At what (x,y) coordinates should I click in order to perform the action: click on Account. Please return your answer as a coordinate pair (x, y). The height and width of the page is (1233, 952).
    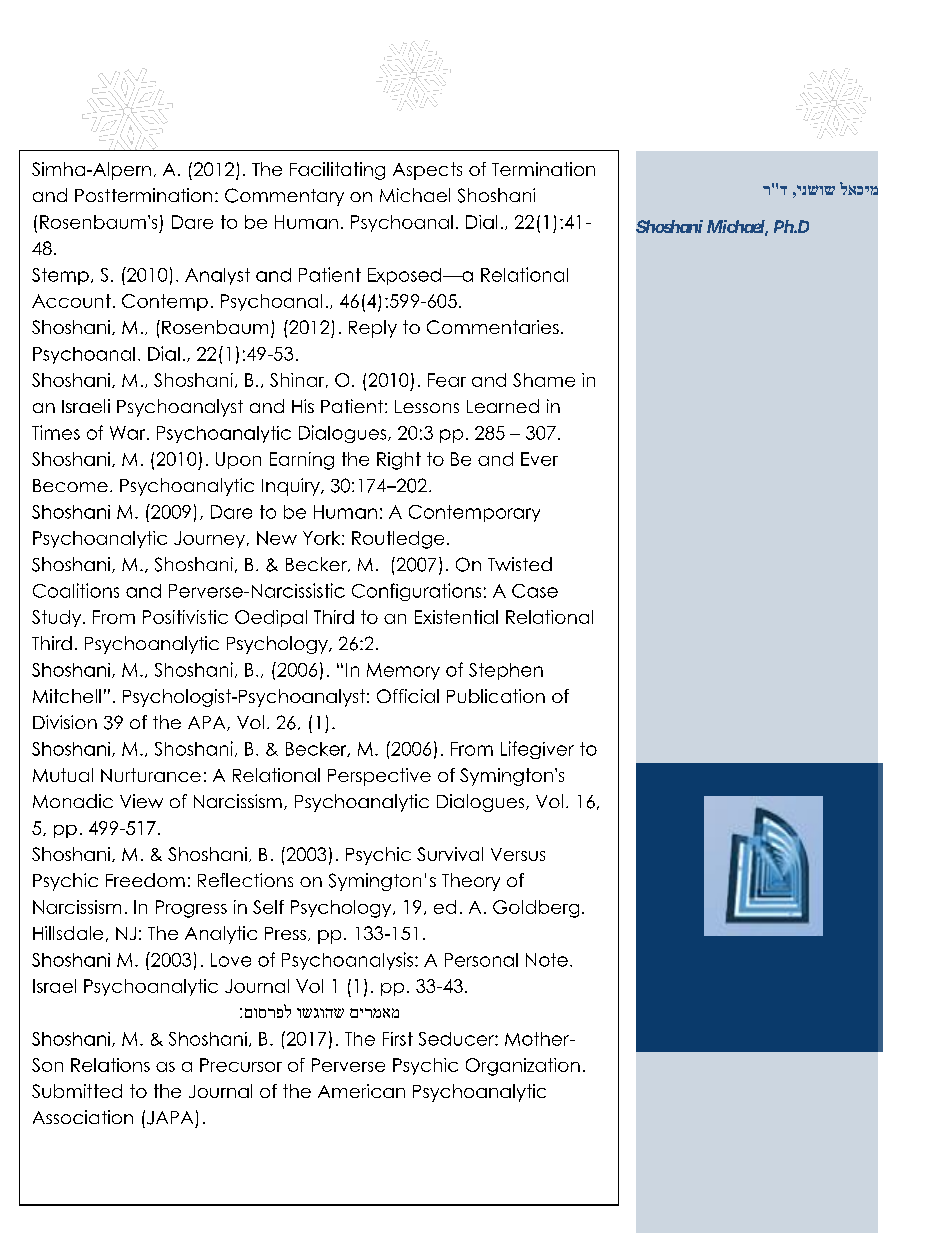
    Looking at the image, I should click on (71, 301).
